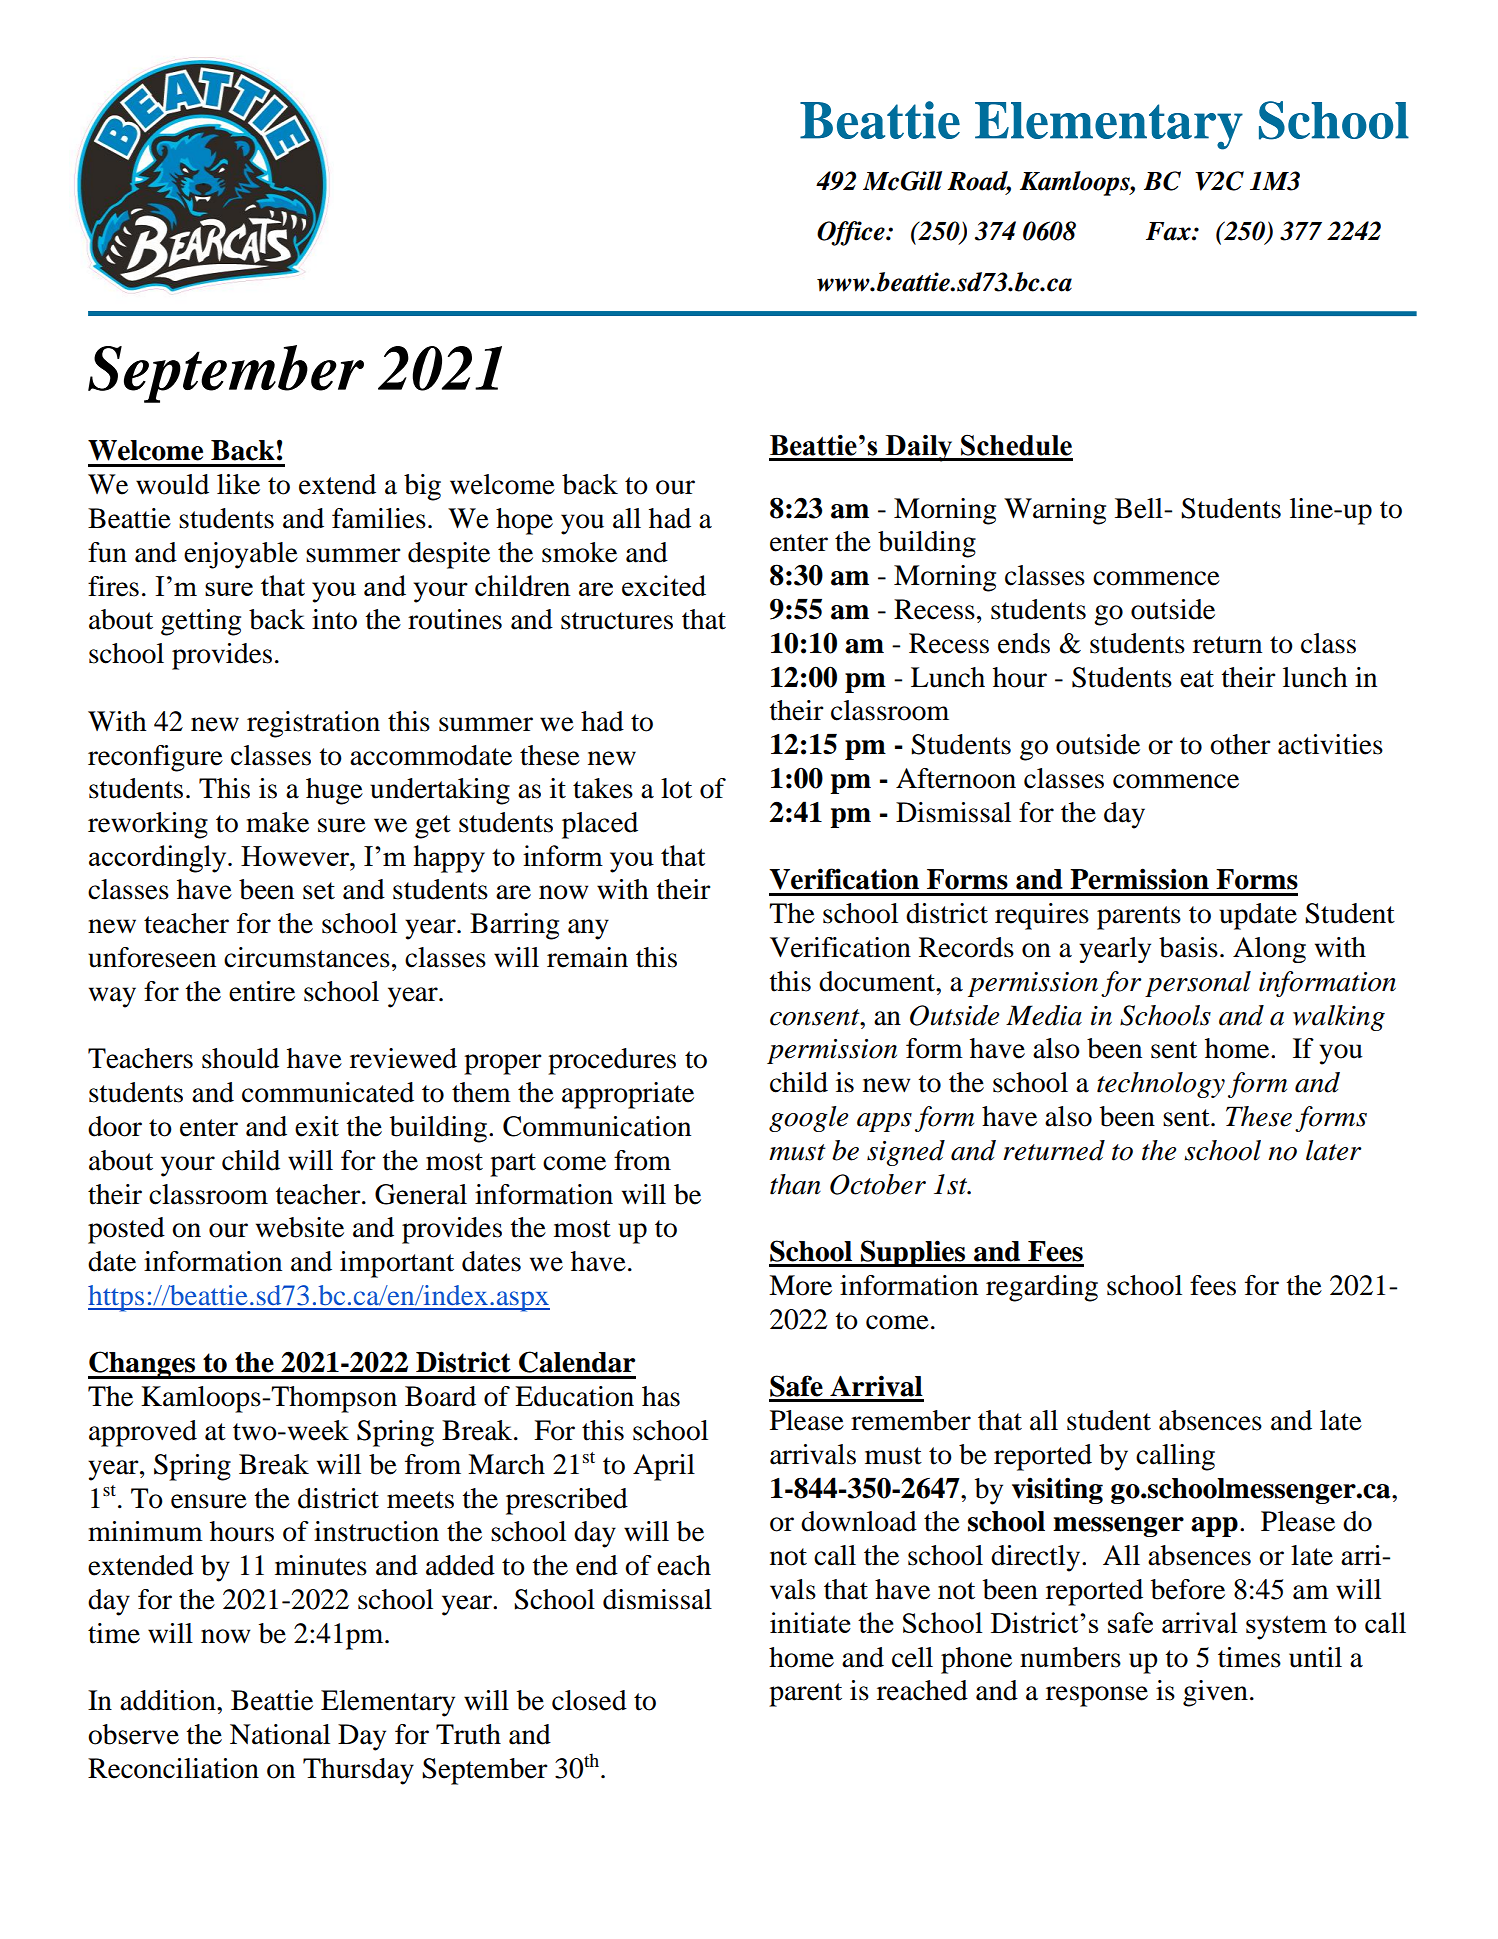 Image resolution: width=1498 pixels, height=1939 pixels. What do you see at coordinates (676, 788) in the screenshot?
I see `lot` at bounding box center [676, 788].
